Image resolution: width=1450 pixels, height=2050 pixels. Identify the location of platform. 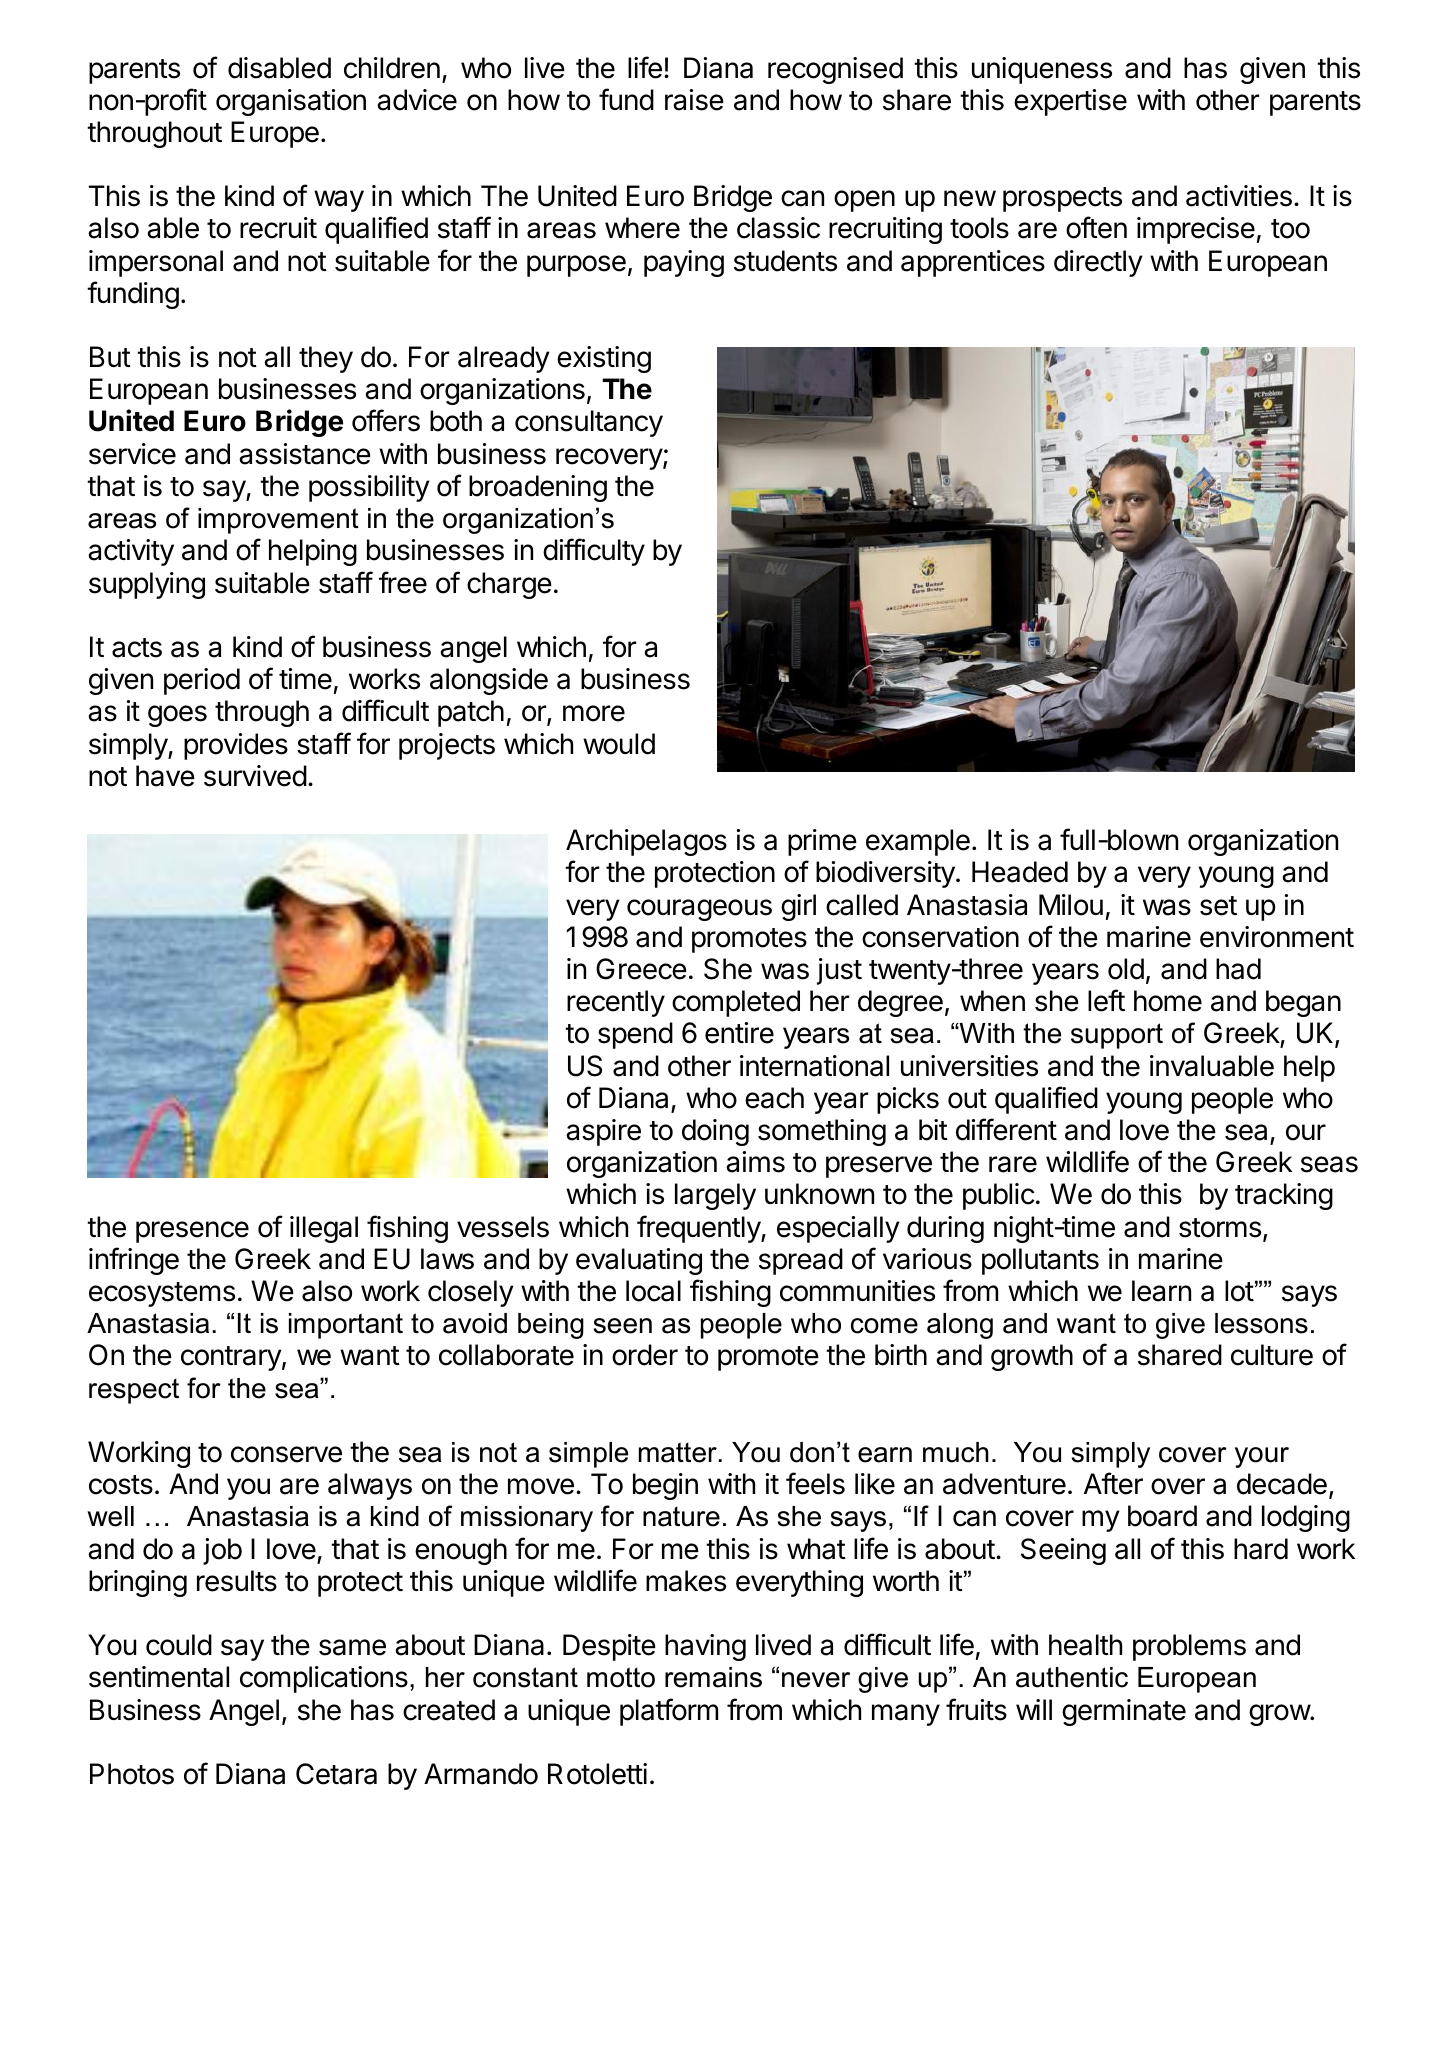
(669, 1712).
